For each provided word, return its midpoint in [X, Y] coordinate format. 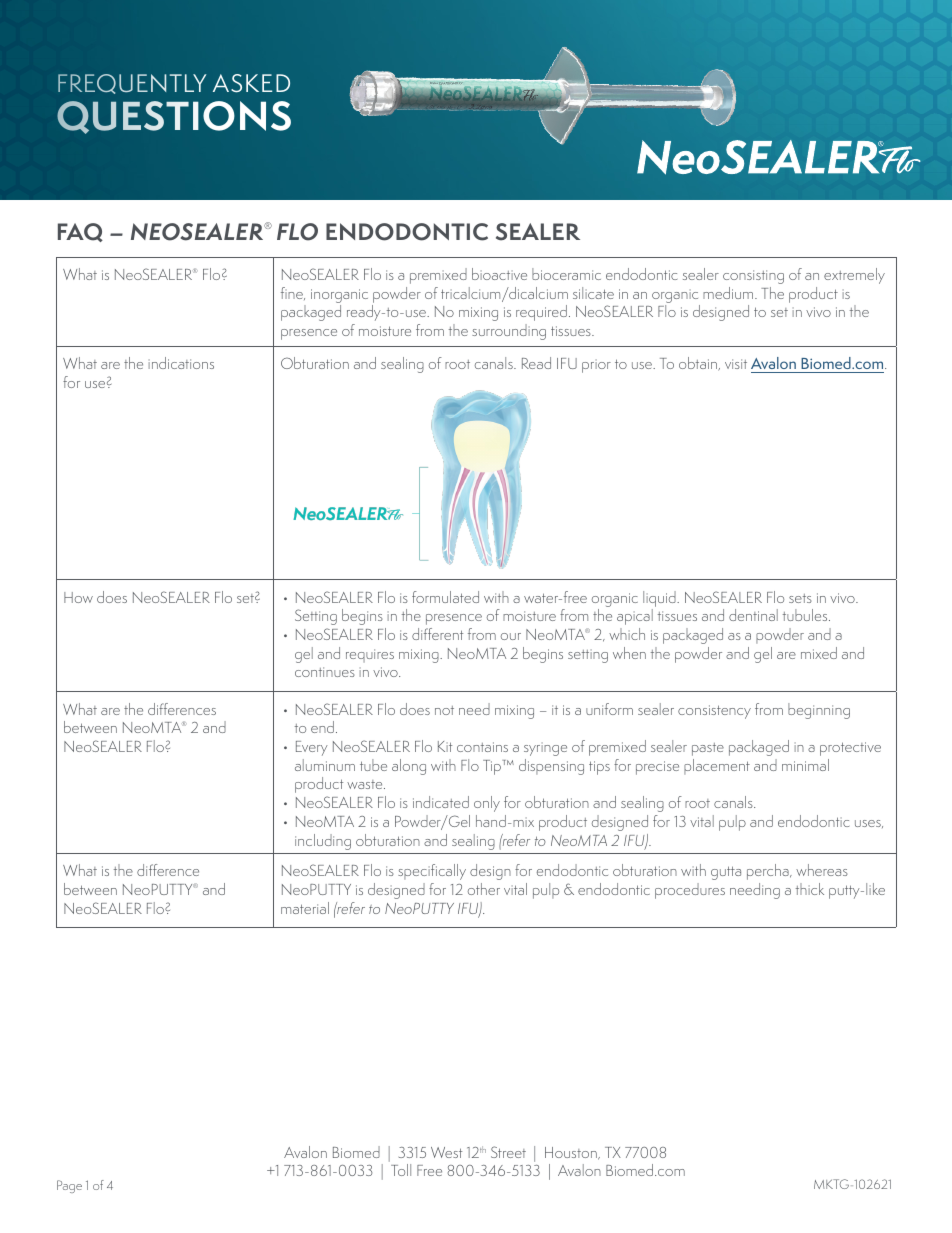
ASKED [251, 83]
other [484, 889]
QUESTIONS [174, 117]
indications [181, 363]
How [78, 597]
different [437, 634]
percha [769, 872]
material [305, 908]
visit [736, 364]
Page [69, 1186]
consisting [753, 277]
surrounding [509, 332]
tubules [806, 615]
